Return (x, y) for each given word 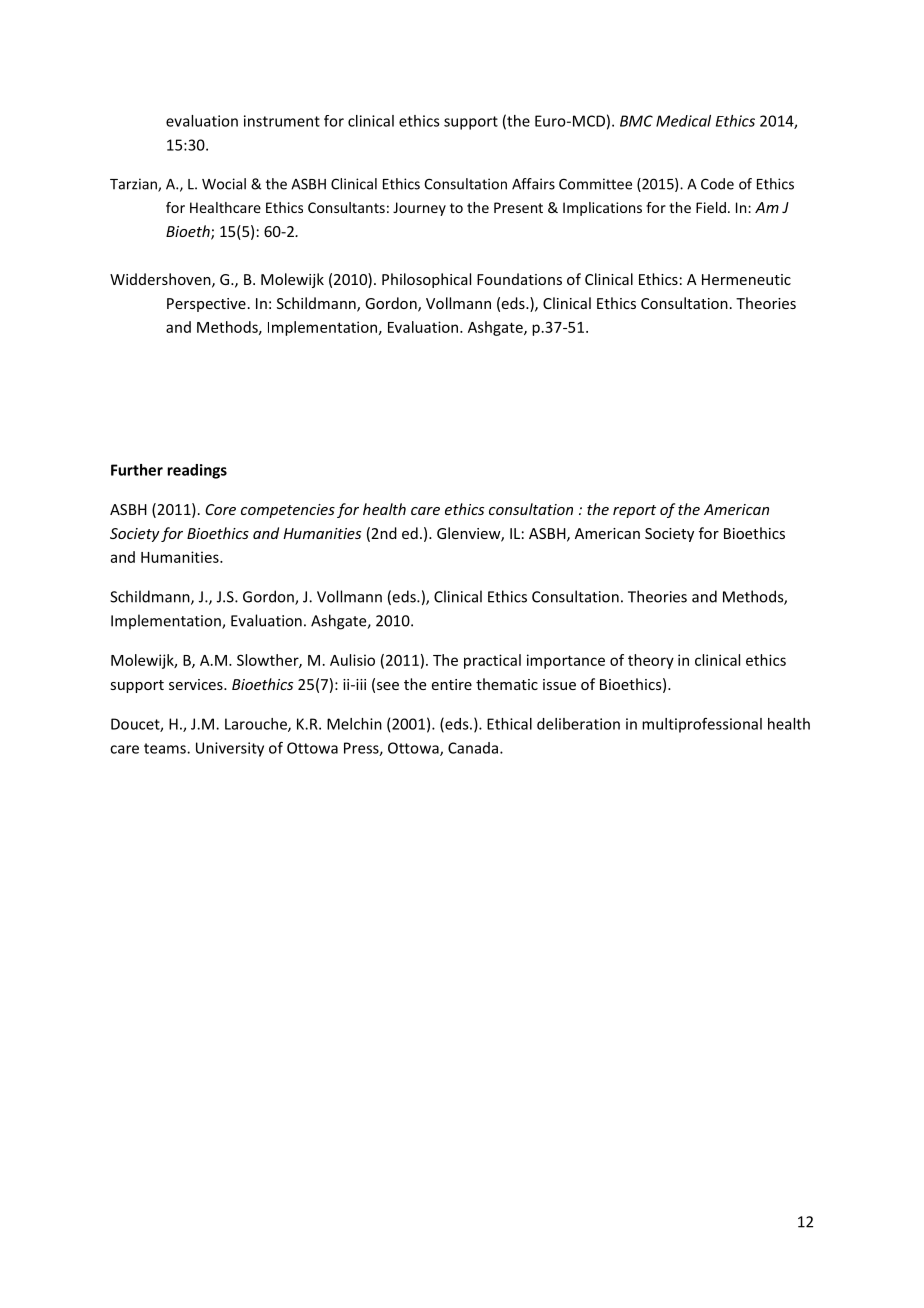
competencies (288, 511)
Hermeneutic (746, 279)
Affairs (533, 184)
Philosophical (426, 280)
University (230, 749)
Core (220, 509)
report (634, 511)
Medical (683, 121)
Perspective (206, 305)
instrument (282, 121)
